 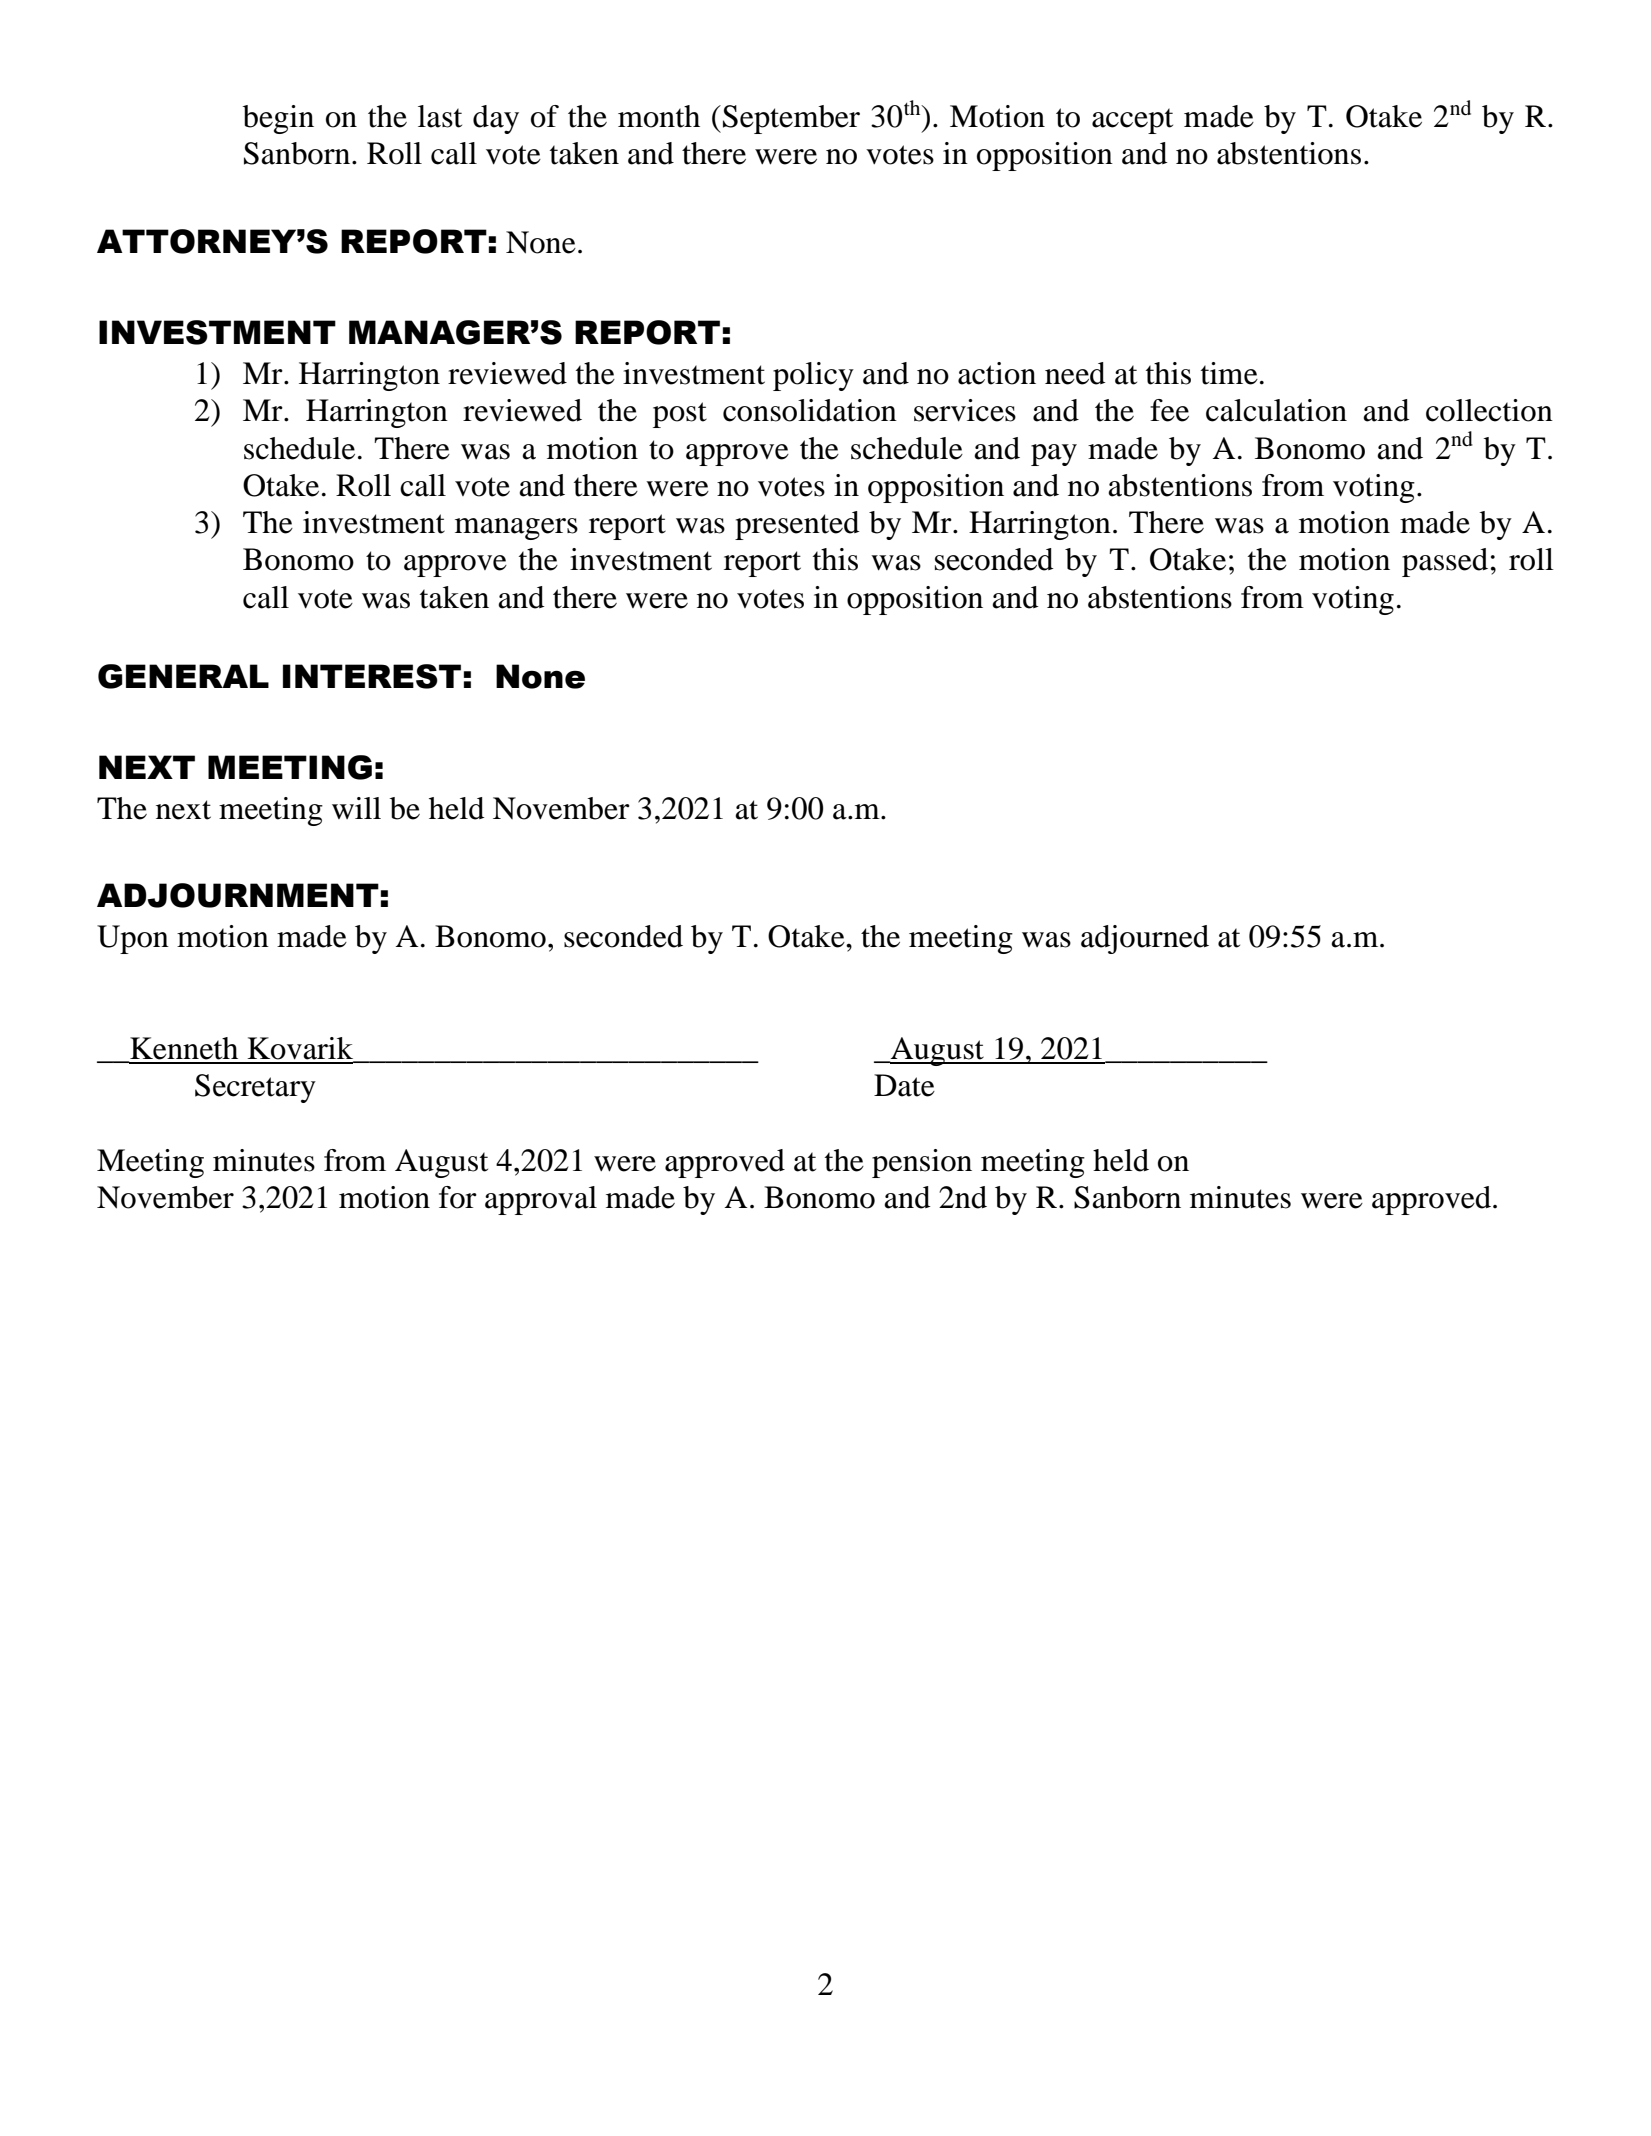 What do you see at coordinates (797, 525) in the screenshot?
I see `presented` at bounding box center [797, 525].
